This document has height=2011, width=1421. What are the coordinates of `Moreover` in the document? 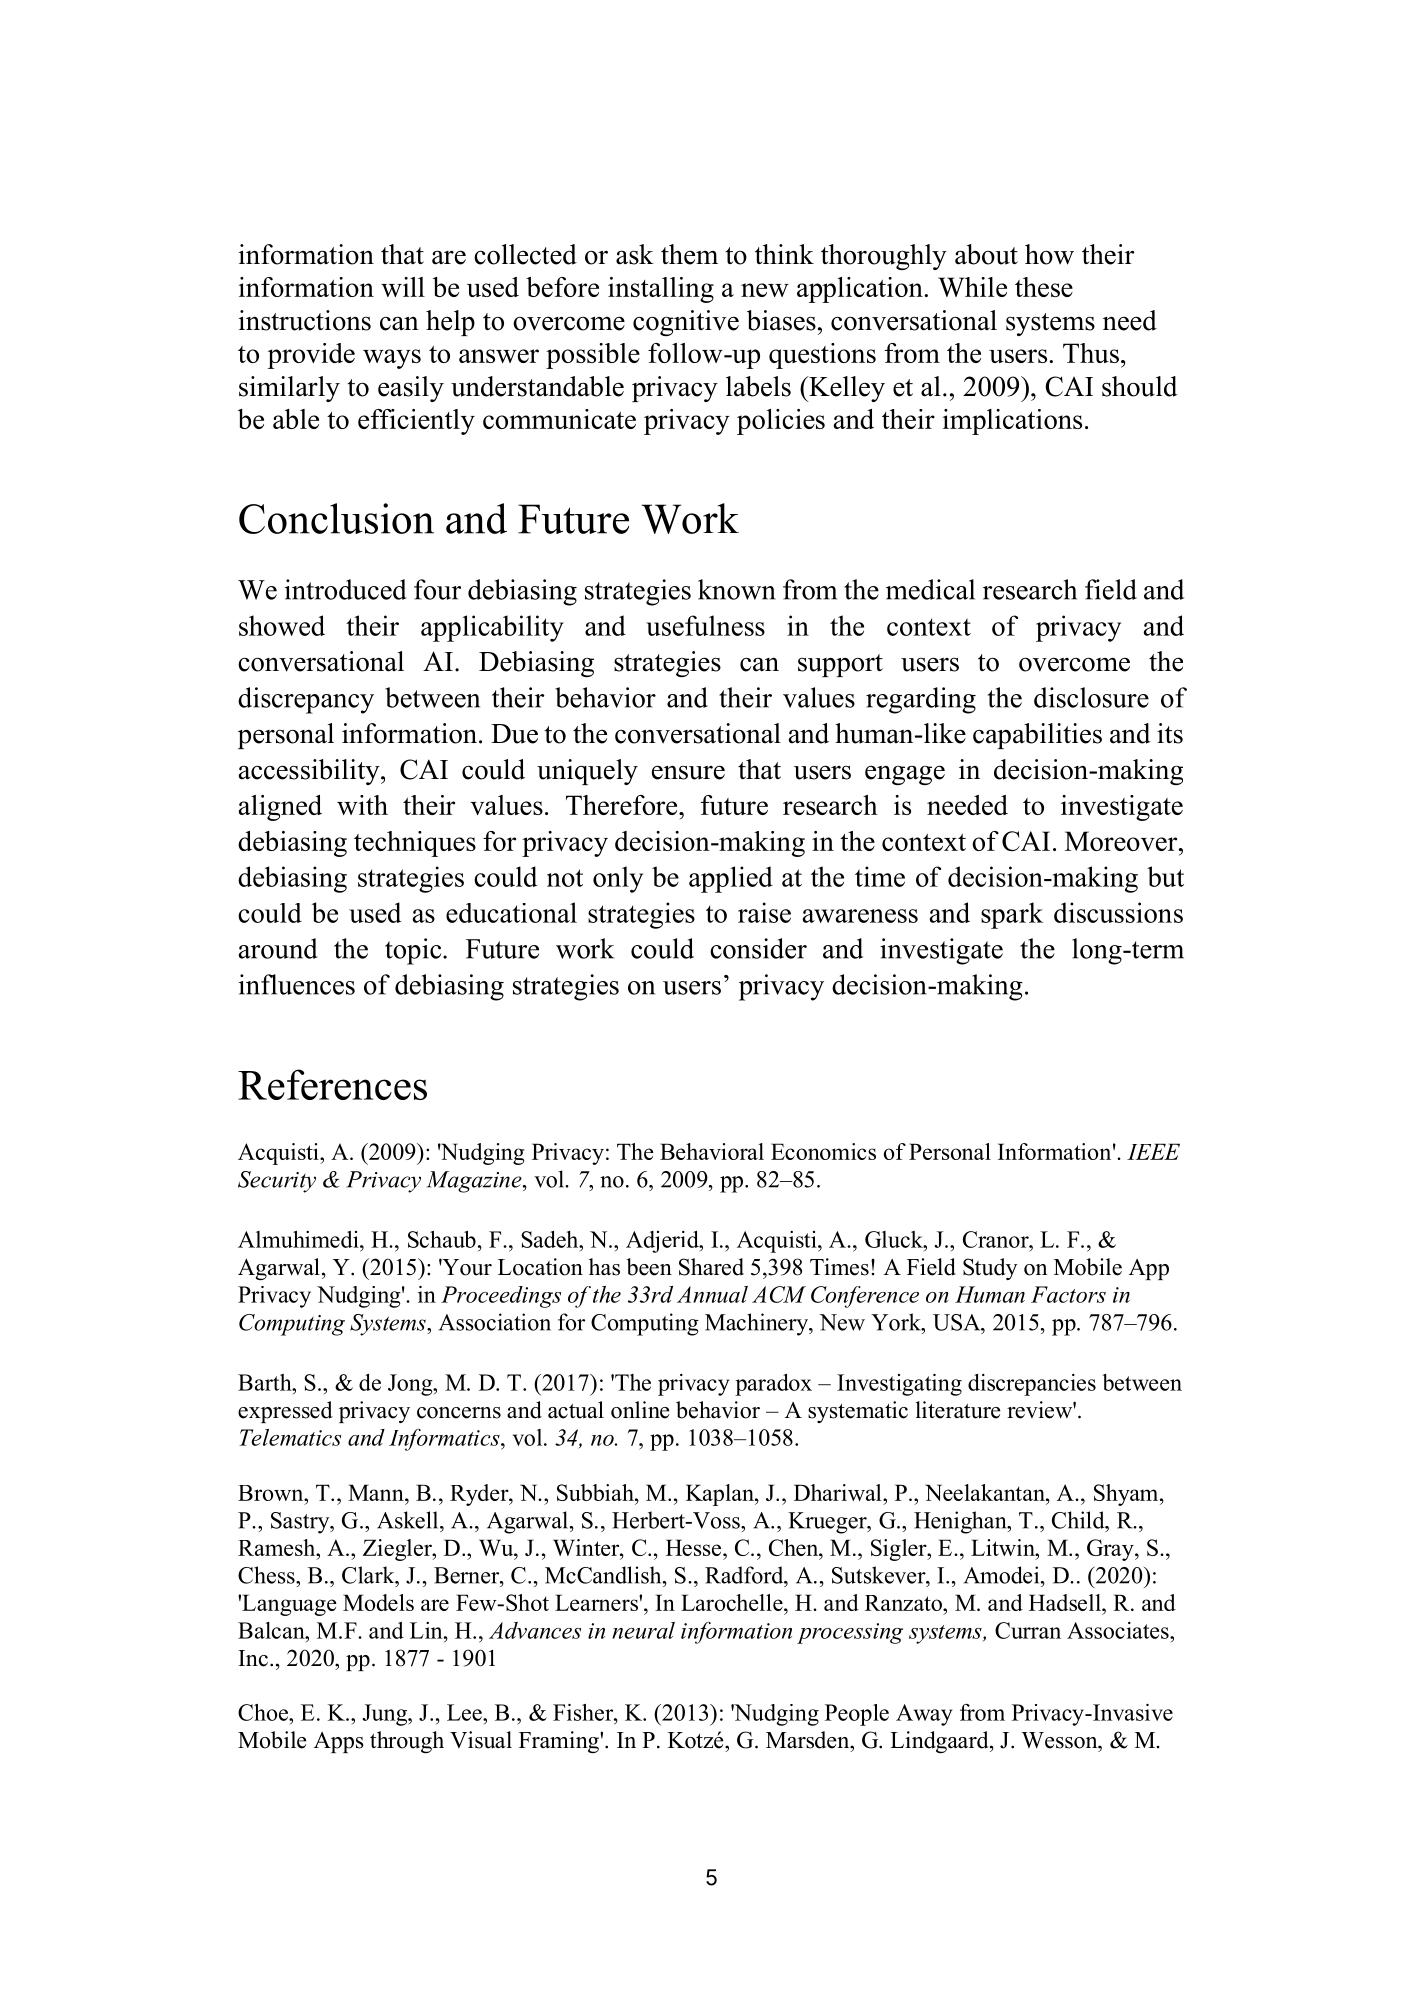 It's located at (1122, 841).
